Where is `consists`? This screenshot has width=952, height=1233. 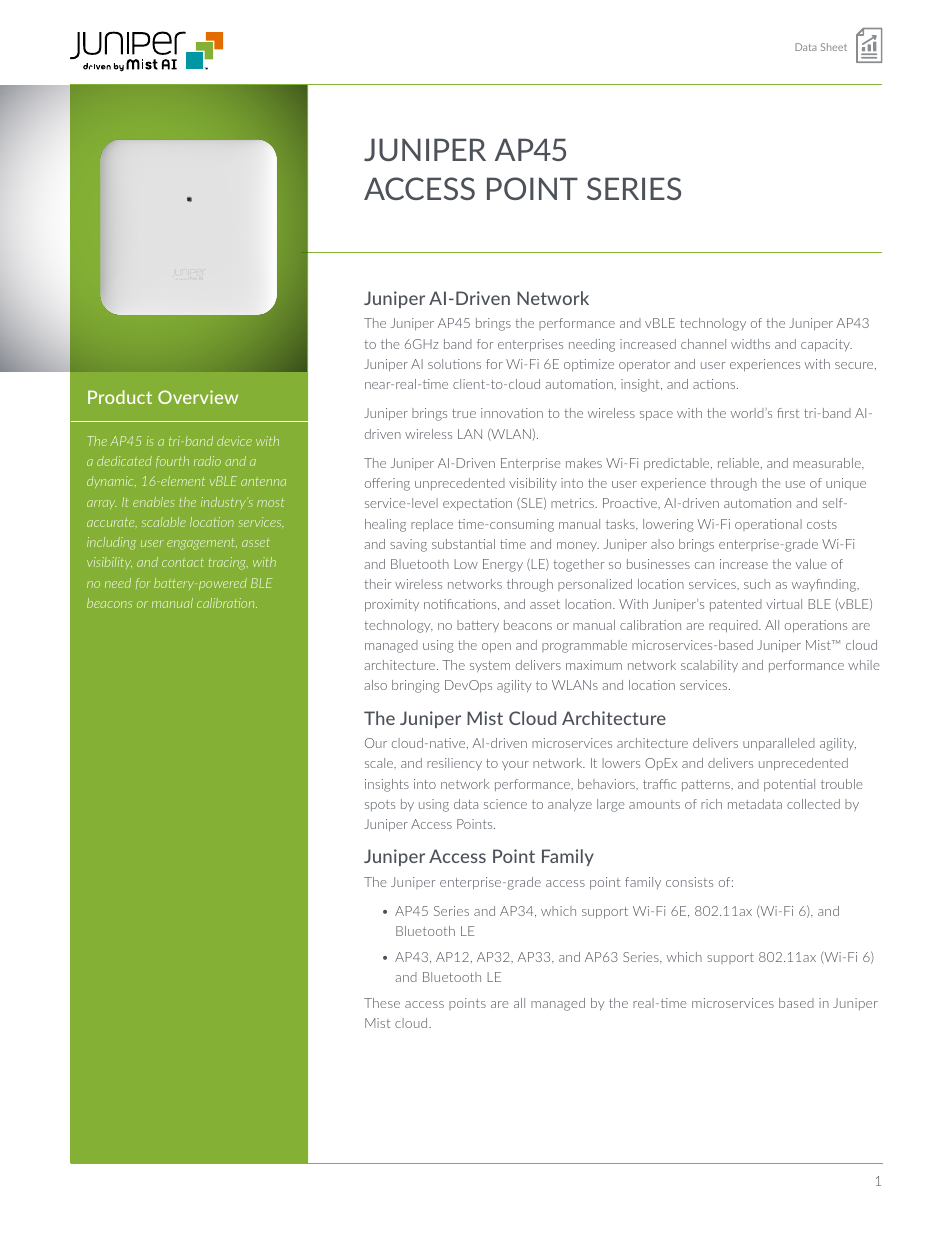 consists is located at coordinates (689, 882).
